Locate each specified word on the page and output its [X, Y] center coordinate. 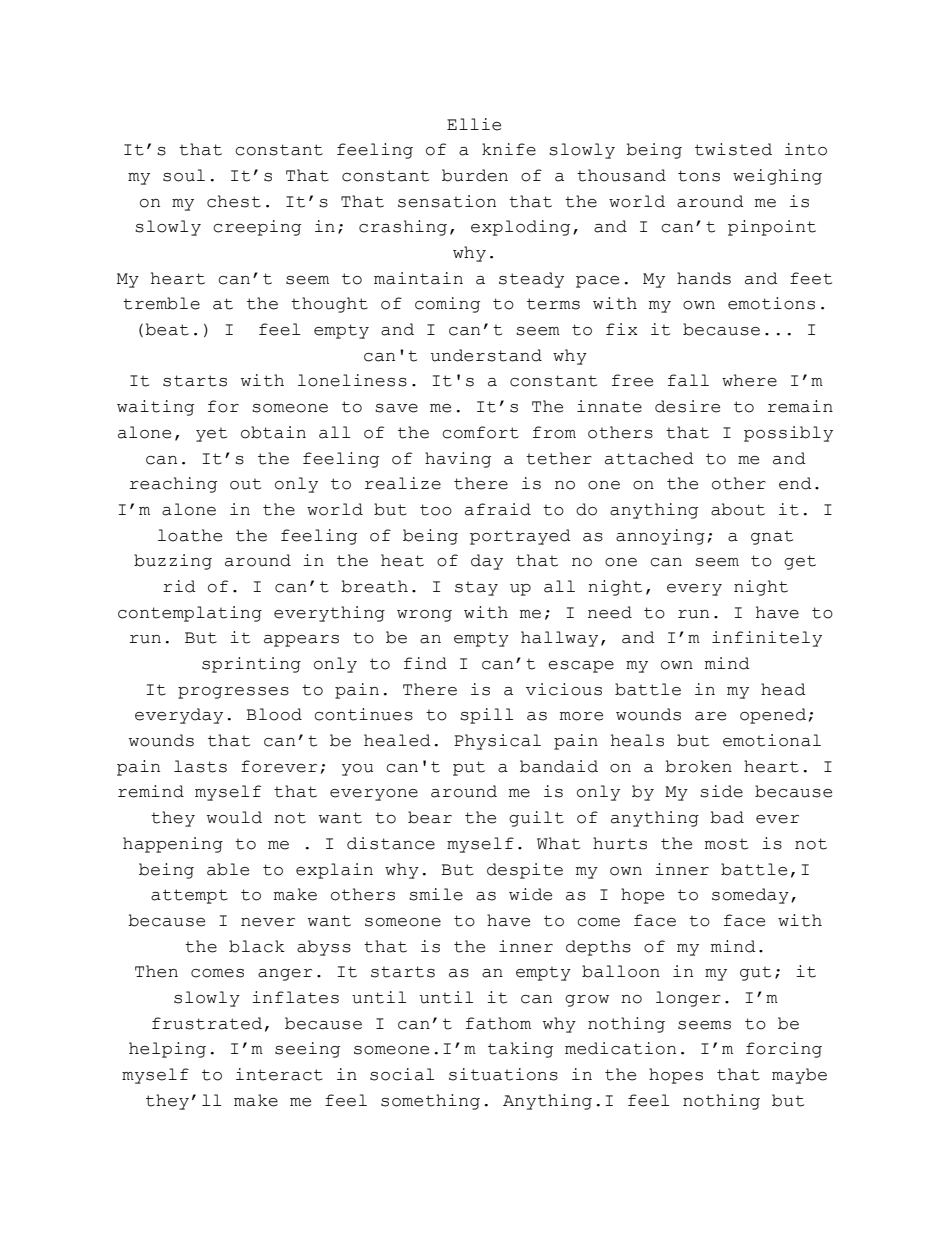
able [228, 869]
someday [750, 896]
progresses [233, 693]
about [738, 509]
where [749, 380]
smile [436, 894]
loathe [190, 535]
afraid [498, 509]
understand [486, 355]
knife [509, 149]
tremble [161, 303]
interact [279, 1074]
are [710, 716]
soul [184, 175]
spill [486, 716]
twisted [733, 149]
